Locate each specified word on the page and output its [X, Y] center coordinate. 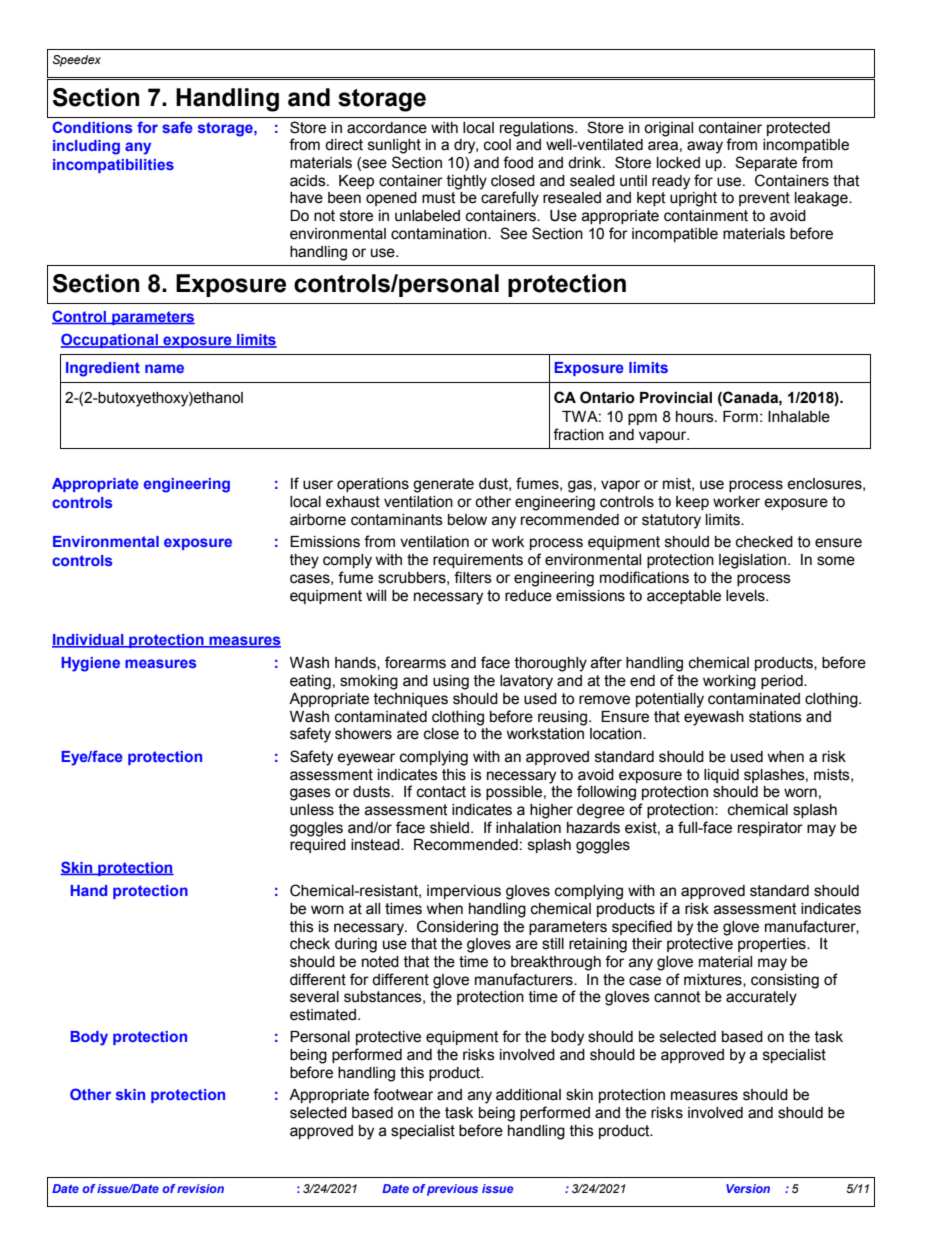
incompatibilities [113, 166]
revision [200, 1188]
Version [748, 1188]
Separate [766, 163]
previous [452, 1190]
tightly [467, 182]
